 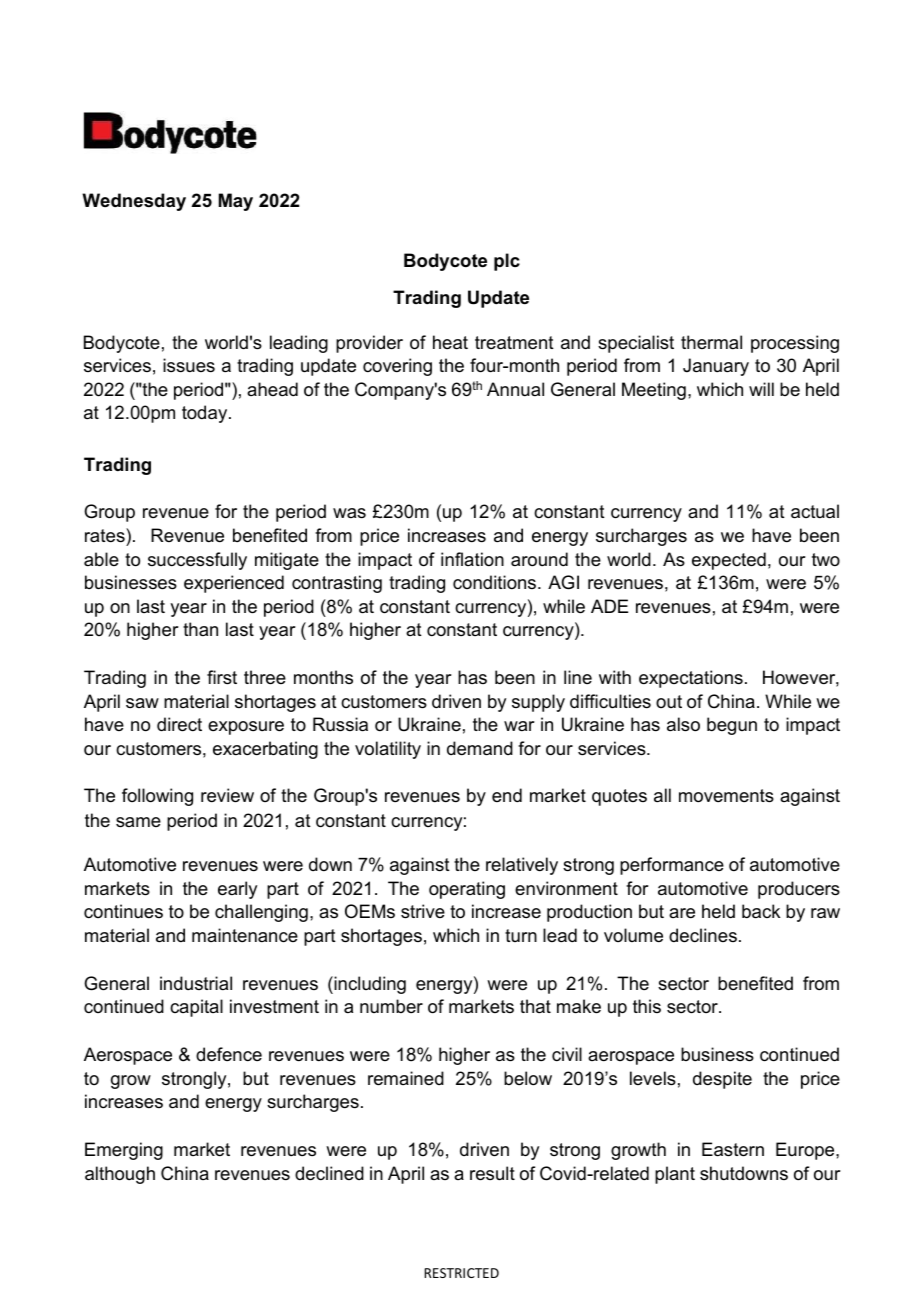 What do you see at coordinates (461, 1273) in the page?
I see `RESTRICTED` at bounding box center [461, 1273].
